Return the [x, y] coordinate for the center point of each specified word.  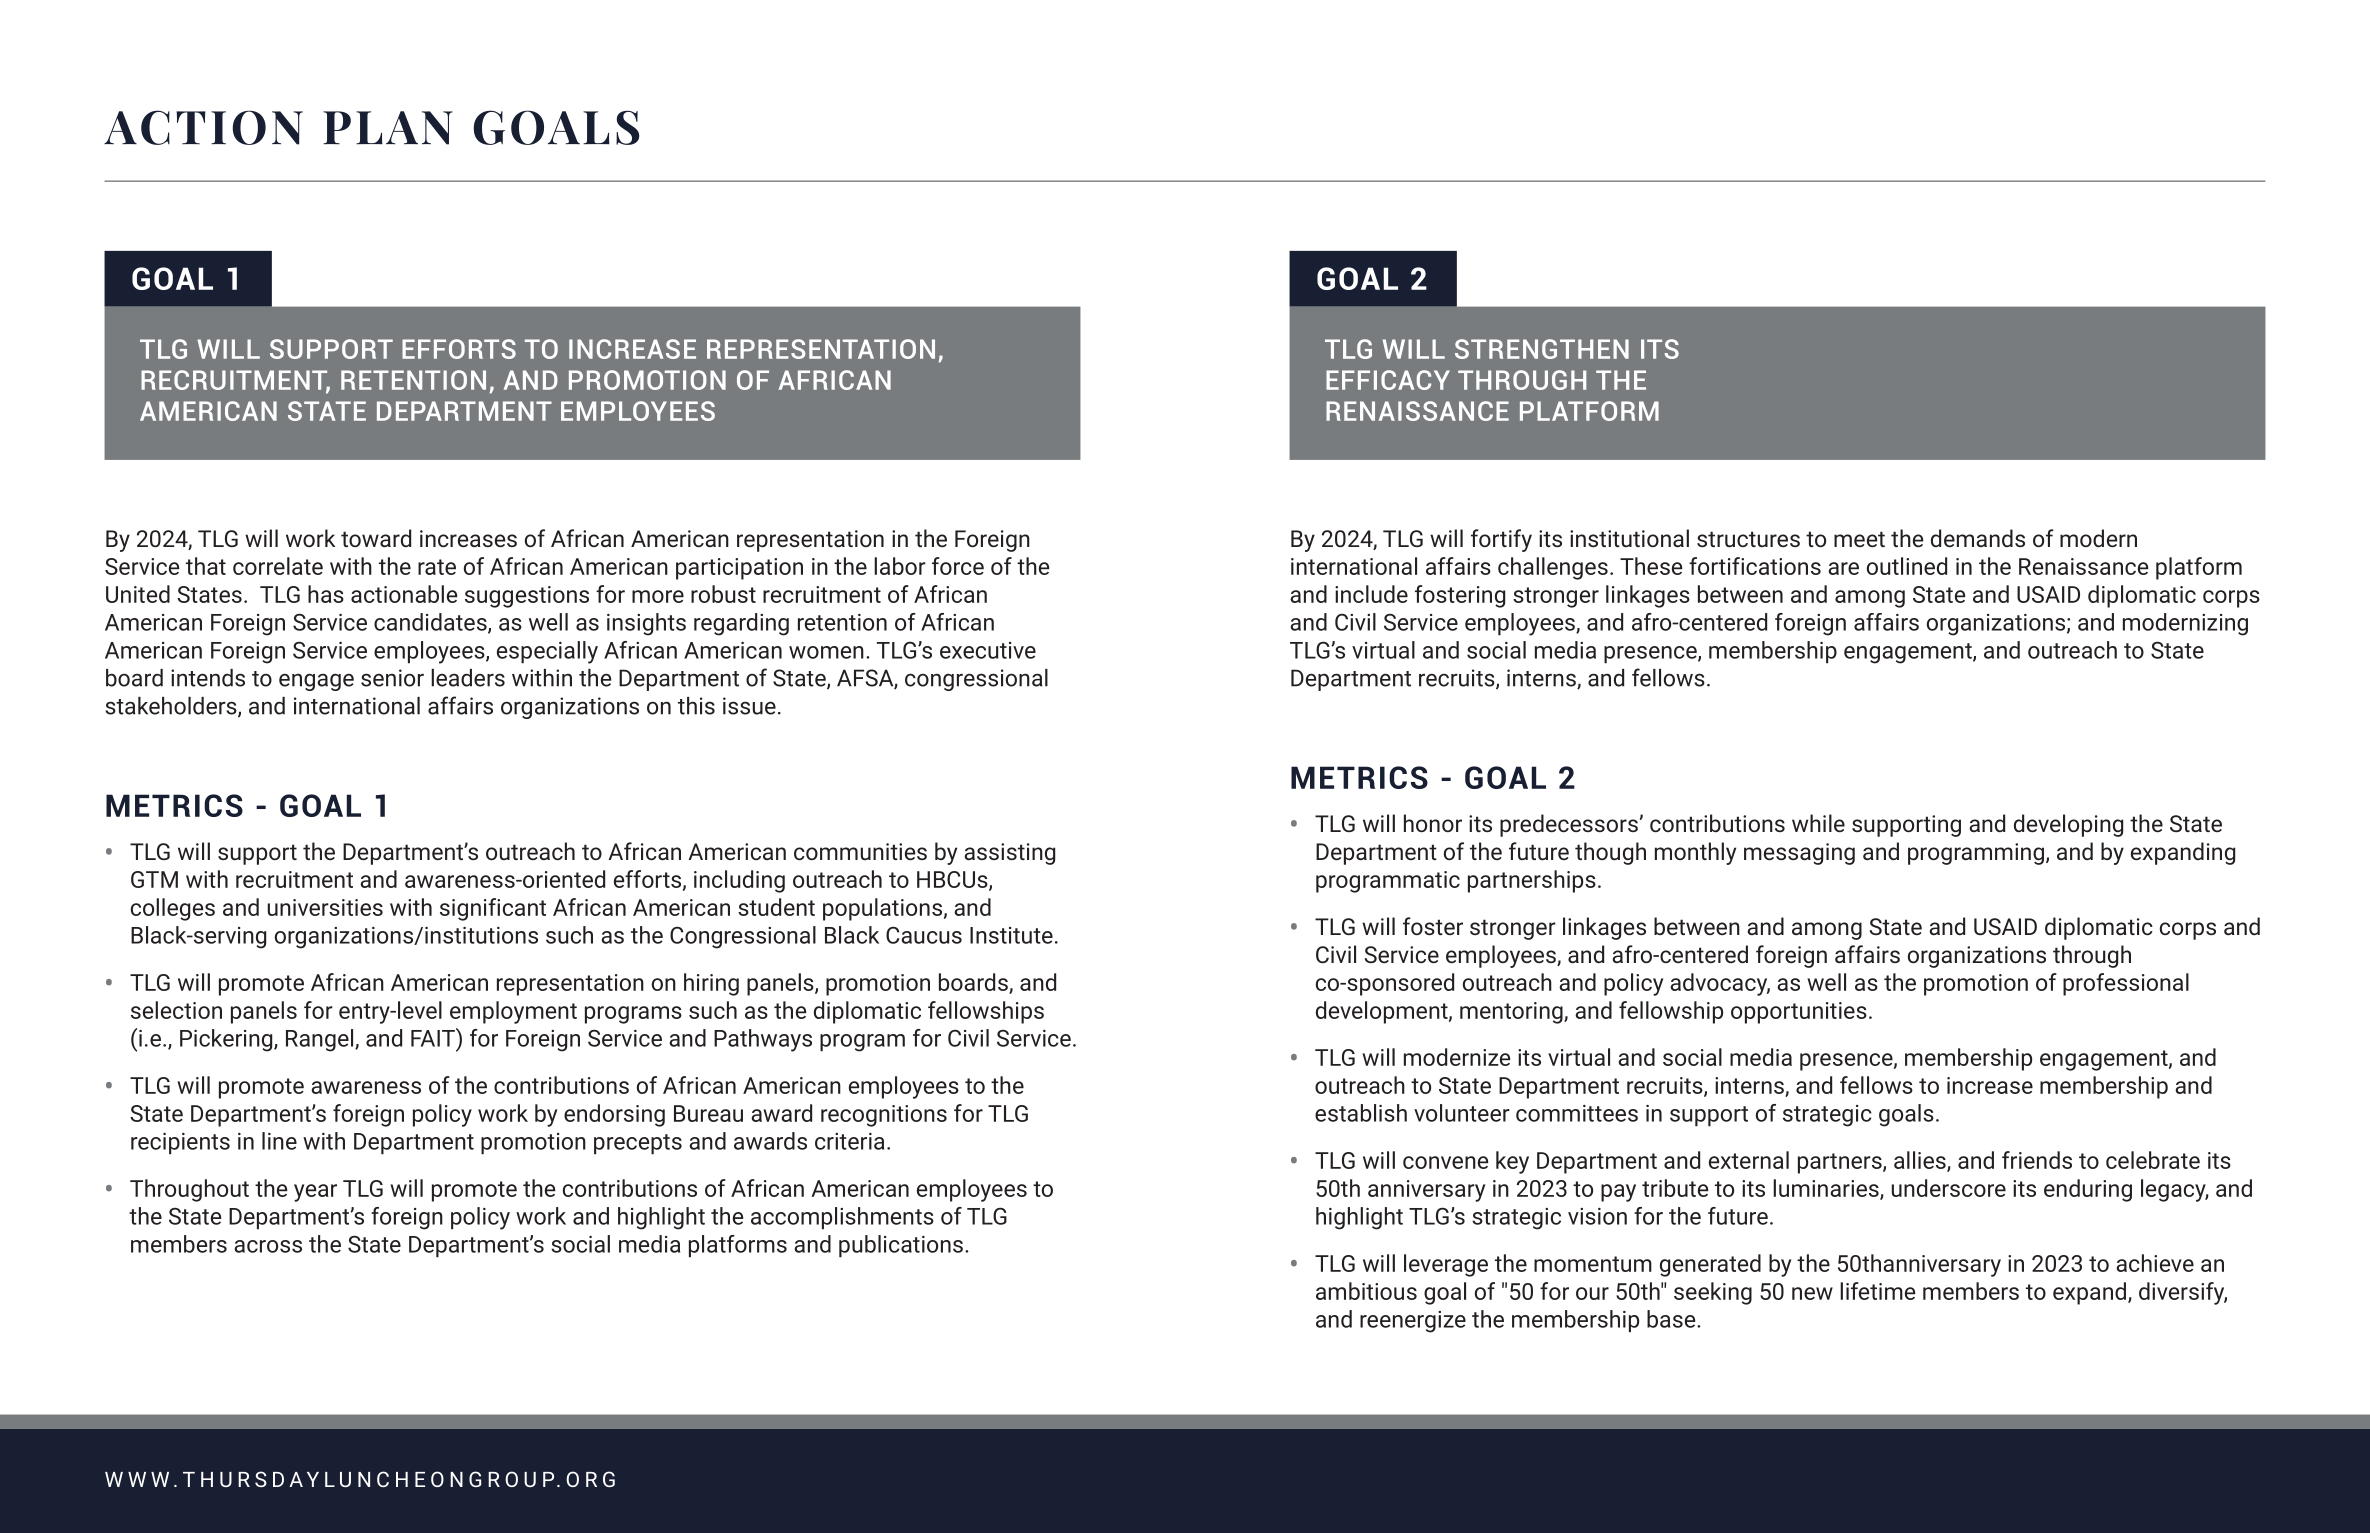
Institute [1011, 935]
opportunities [1799, 1013]
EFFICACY [1388, 380]
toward [376, 538]
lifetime [1877, 1291]
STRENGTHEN [1542, 349]
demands [1978, 538]
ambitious [1366, 1291]
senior [392, 678]
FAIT [434, 1037]
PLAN [388, 128]
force [958, 566]
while [1818, 823]
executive [988, 650]
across [268, 1246]
